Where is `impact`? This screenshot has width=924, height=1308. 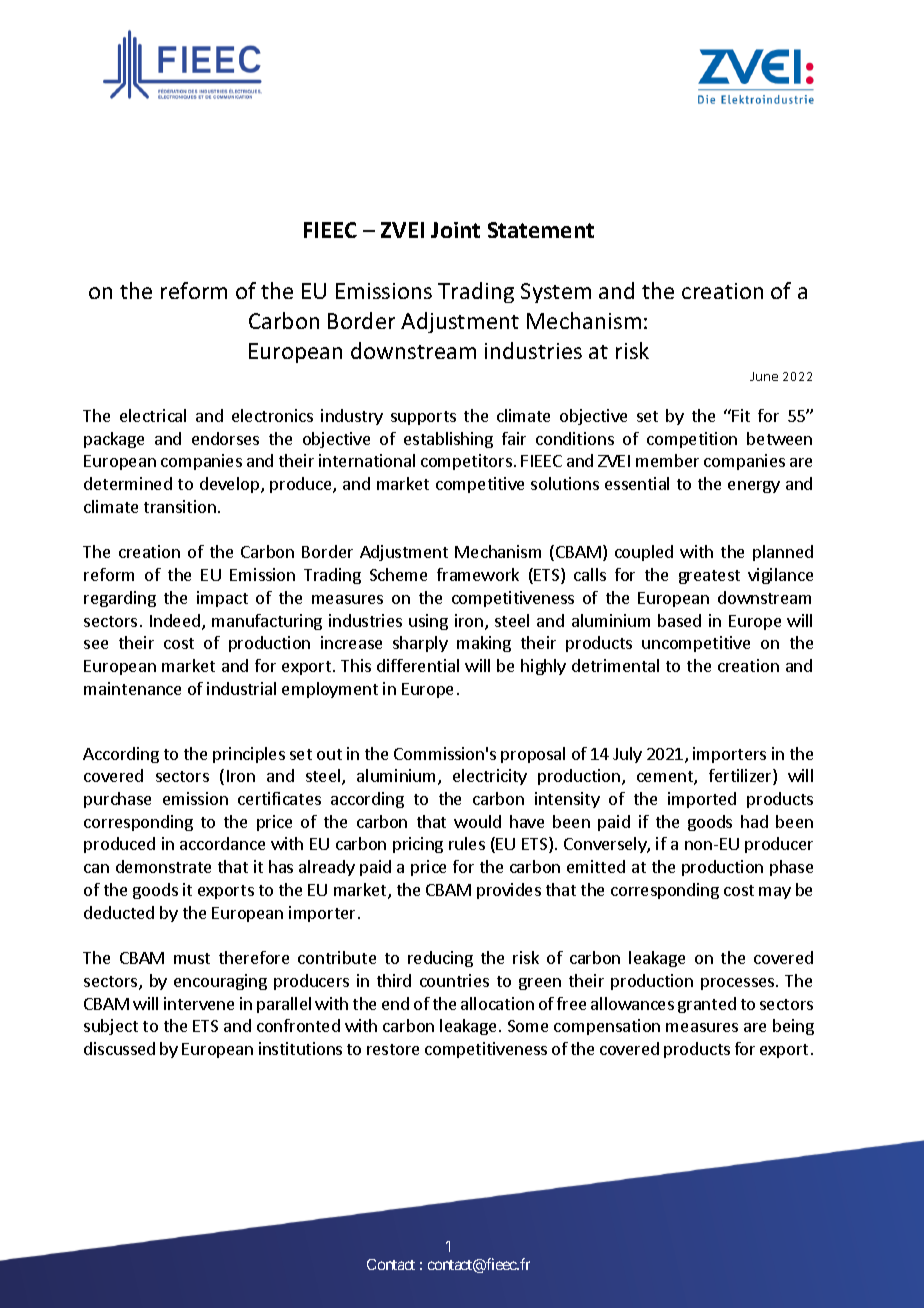
impact is located at coordinates (222, 599).
